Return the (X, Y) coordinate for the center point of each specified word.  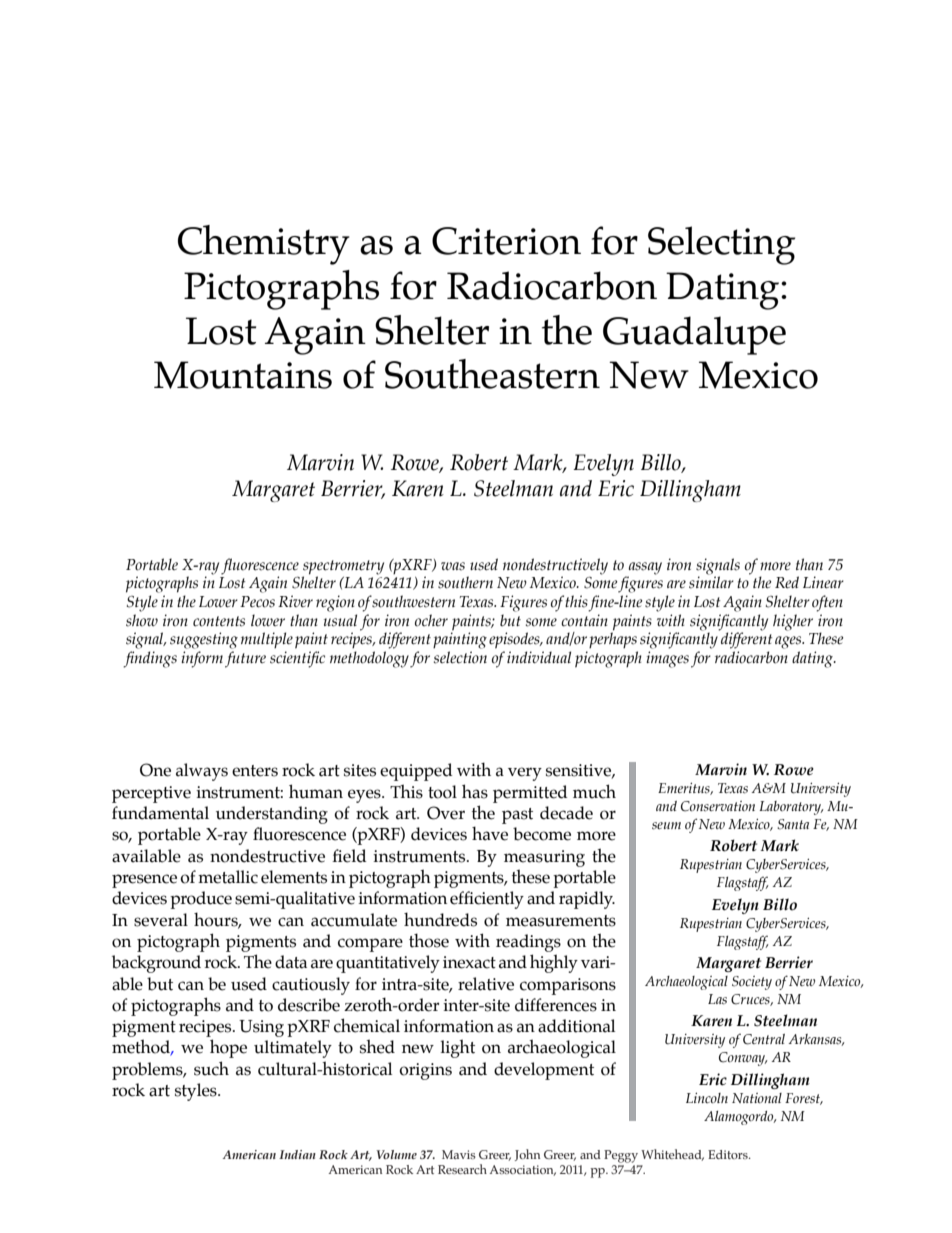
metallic (228, 877)
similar (711, 582)
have (490, 833)
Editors (729, 1154)
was (453, 566)
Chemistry (264, 245)
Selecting (721, 245)
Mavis (459, 1154)
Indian (297, 1154)
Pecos (257, 602)
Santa (793, 824)
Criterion (506, 241)
